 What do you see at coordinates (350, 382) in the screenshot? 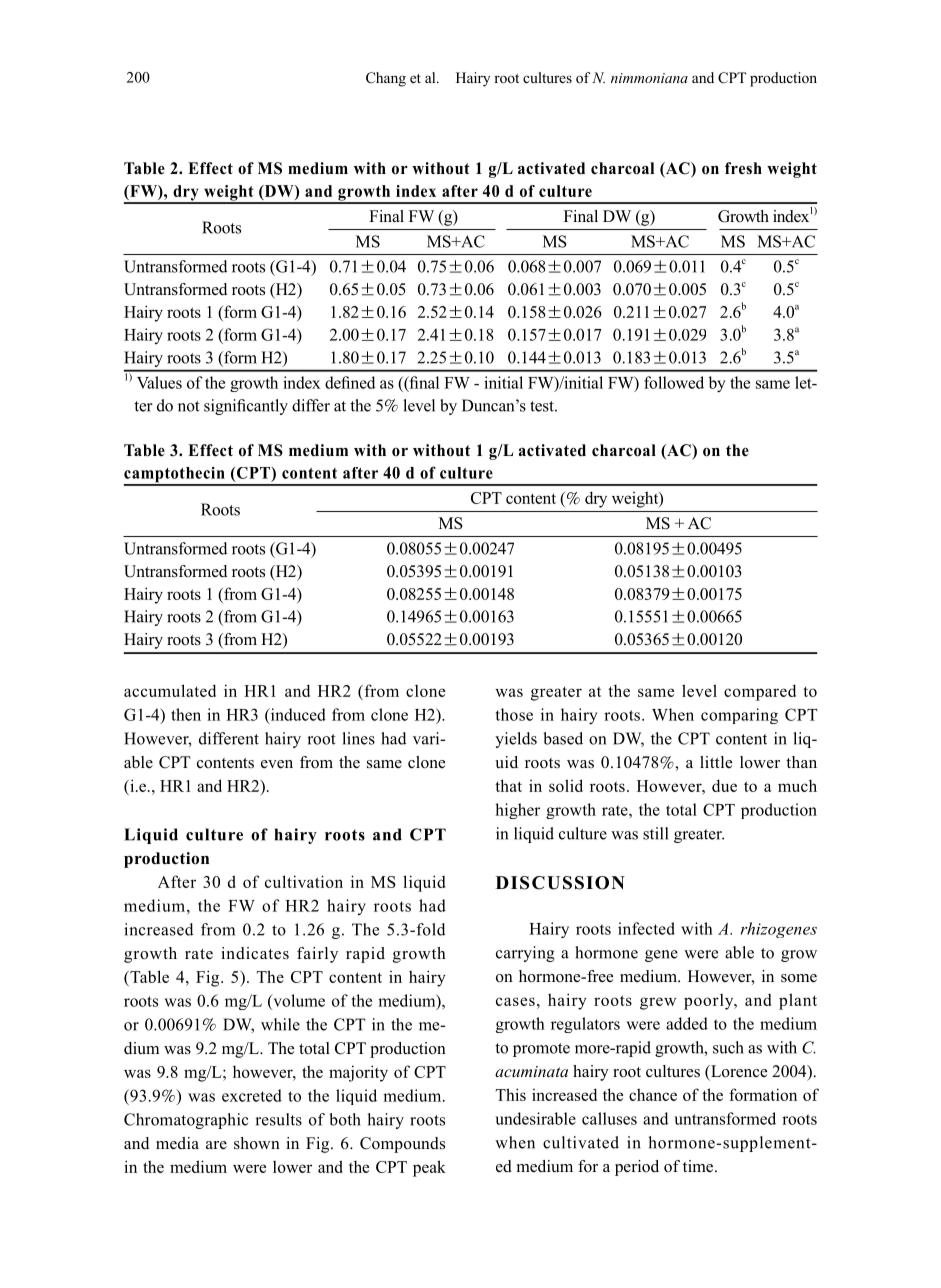
I see `defined` at bounding box center [350, 382].
